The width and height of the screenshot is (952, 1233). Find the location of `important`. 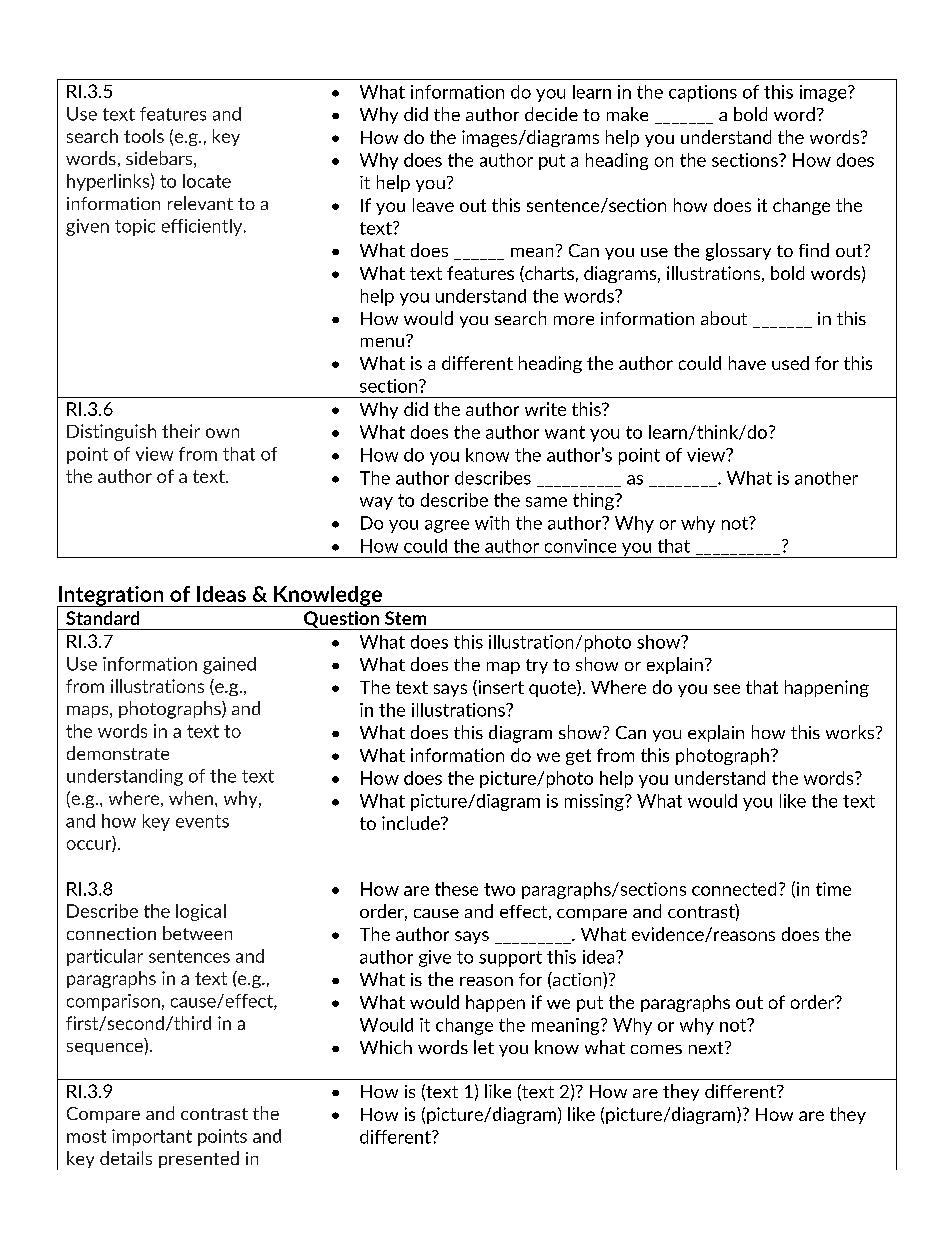

important is located at coordinates (152, 1137).
